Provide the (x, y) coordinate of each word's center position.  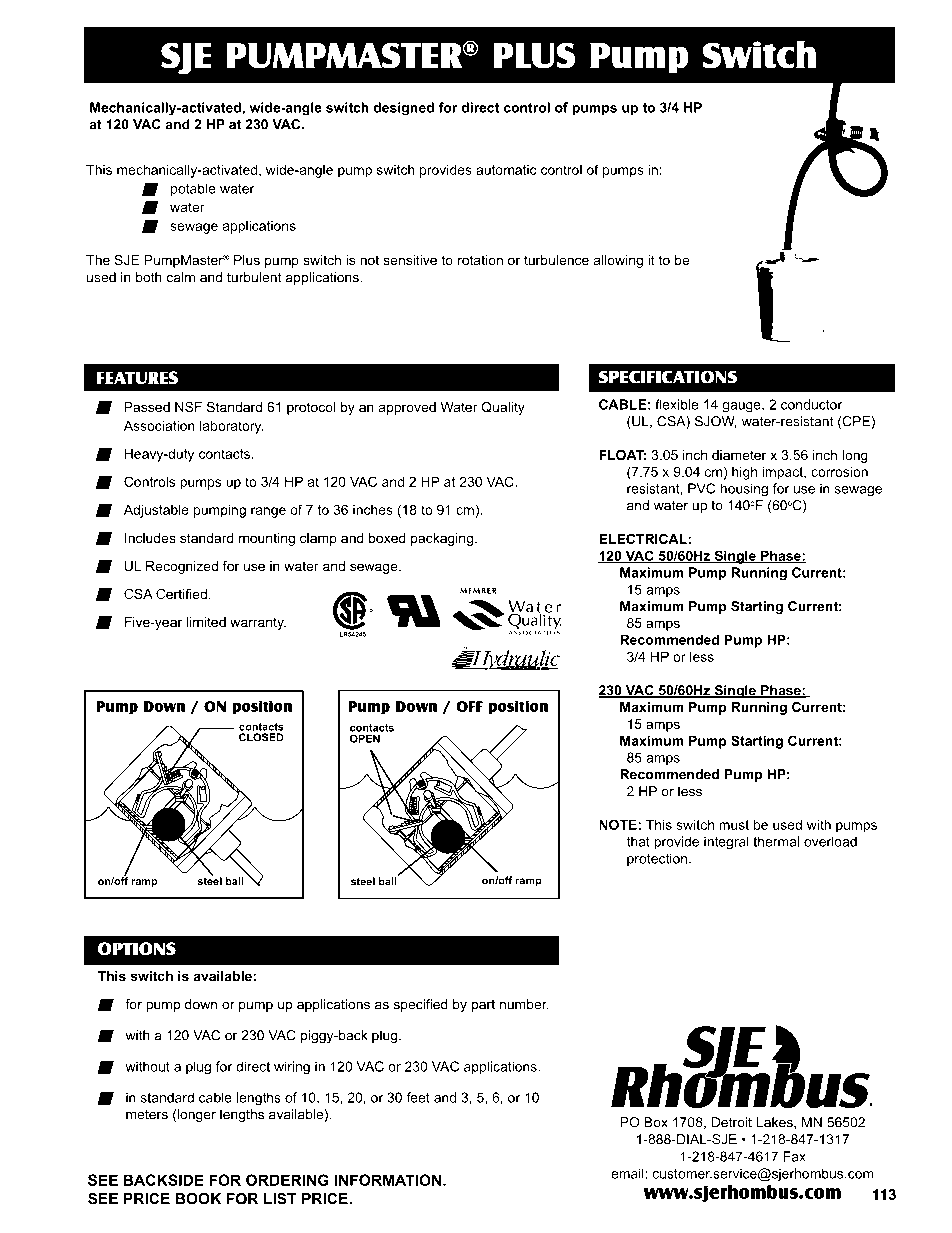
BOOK (198, 1199)
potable (193, 189)
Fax (795, 1156)
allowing (618, 261)
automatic (506, 170)
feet (418, 1097)
